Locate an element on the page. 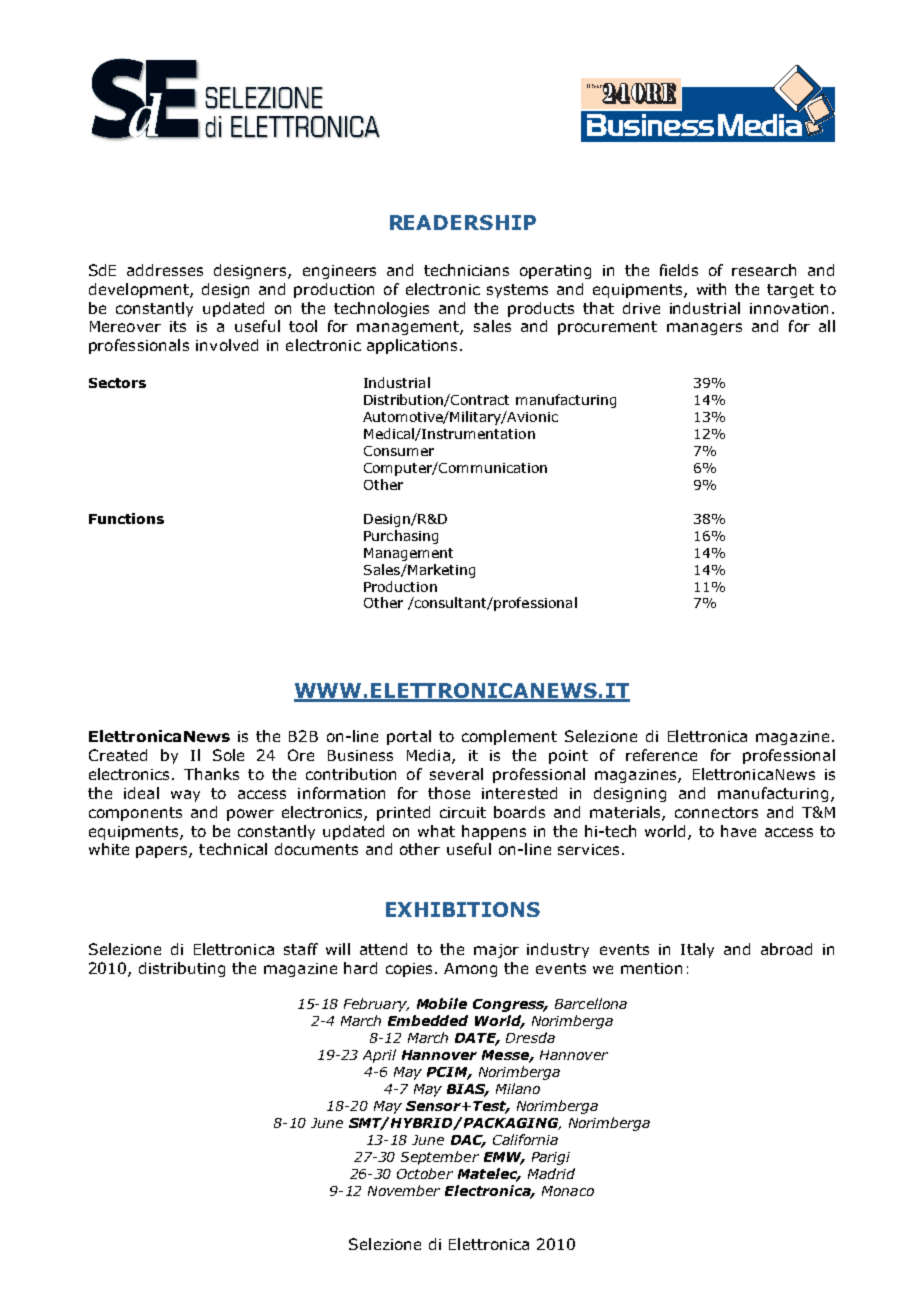  November is located at coordinates (404, 1190).
